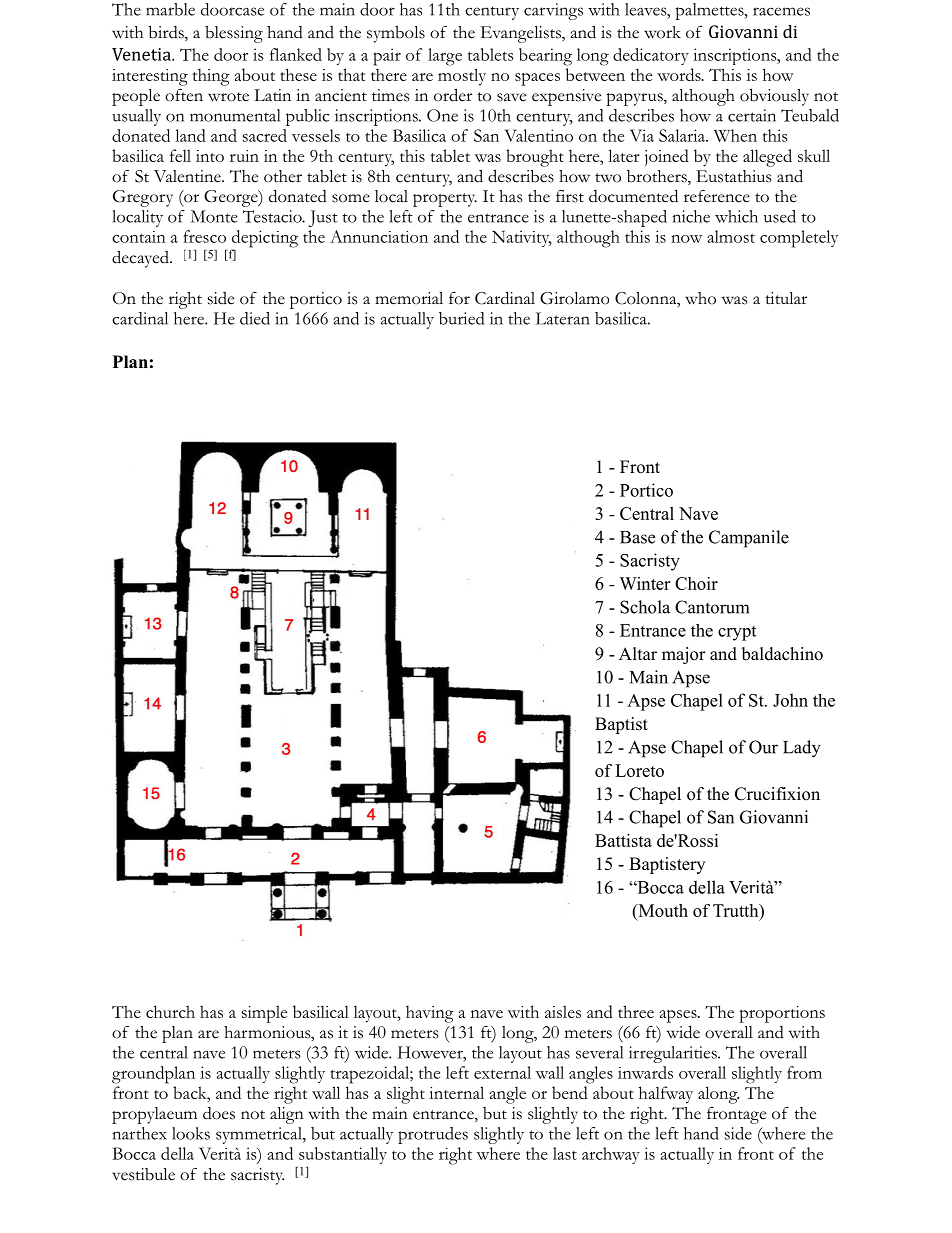  What do you see at coordinates (639, 770) in the screenshot?
I see `Loreto` at bounding box center [639, 770].
